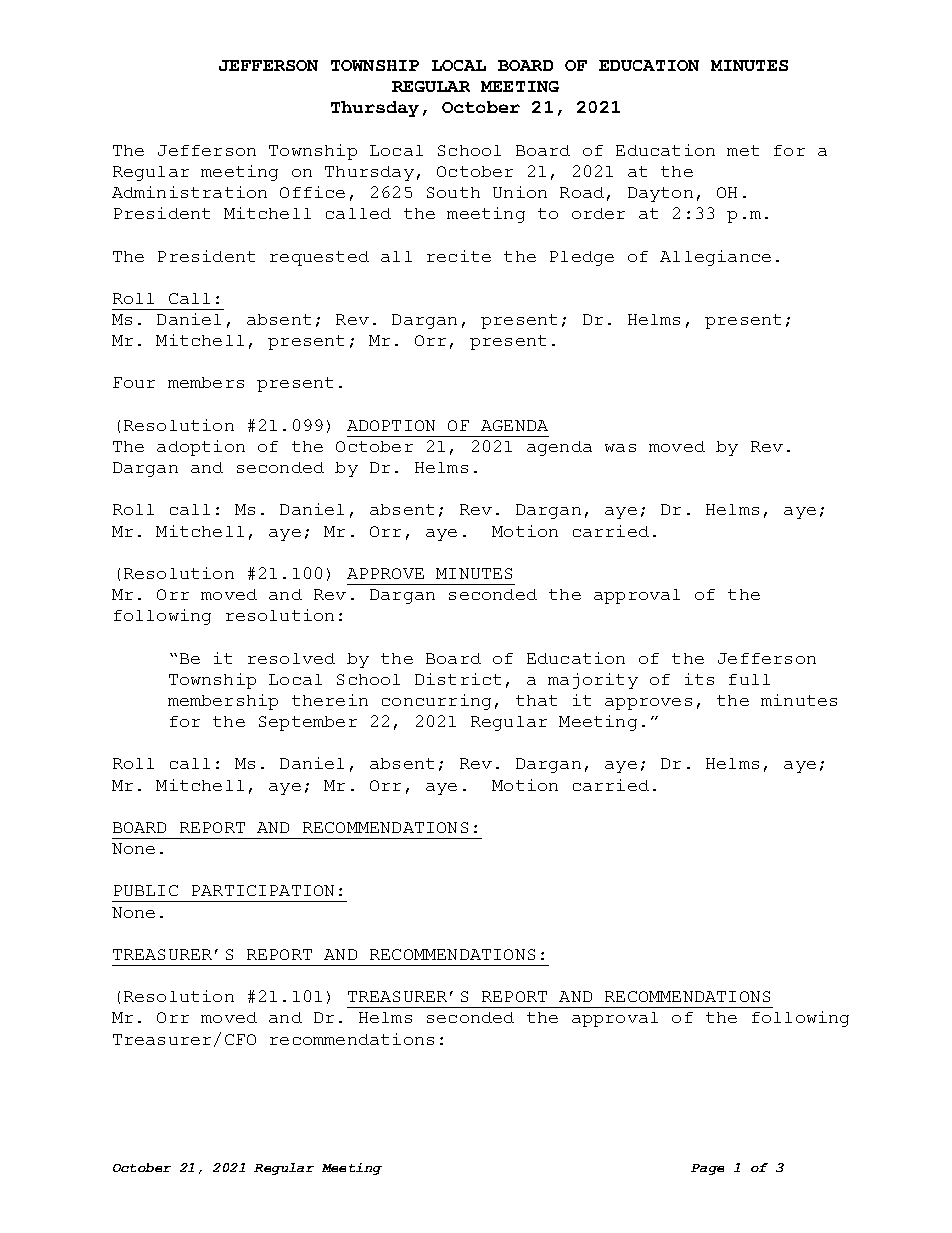 The height and width of the screenshot is (1233, 952). Describe the element at coordinates (189, 192) in the screenshot. I see `Administration` at that location.
